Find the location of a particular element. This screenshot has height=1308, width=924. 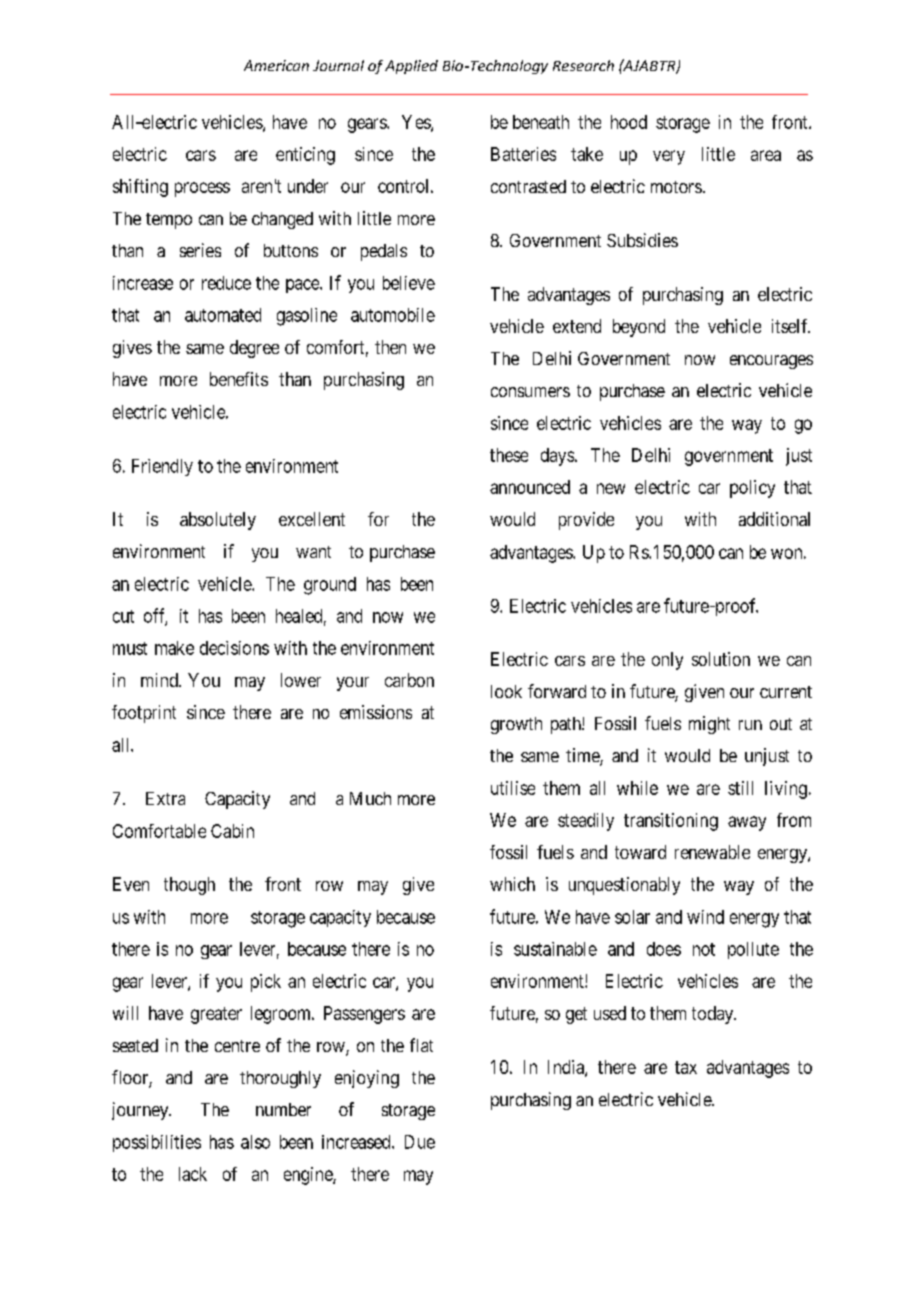

make is located at coordinates (174, 648).
